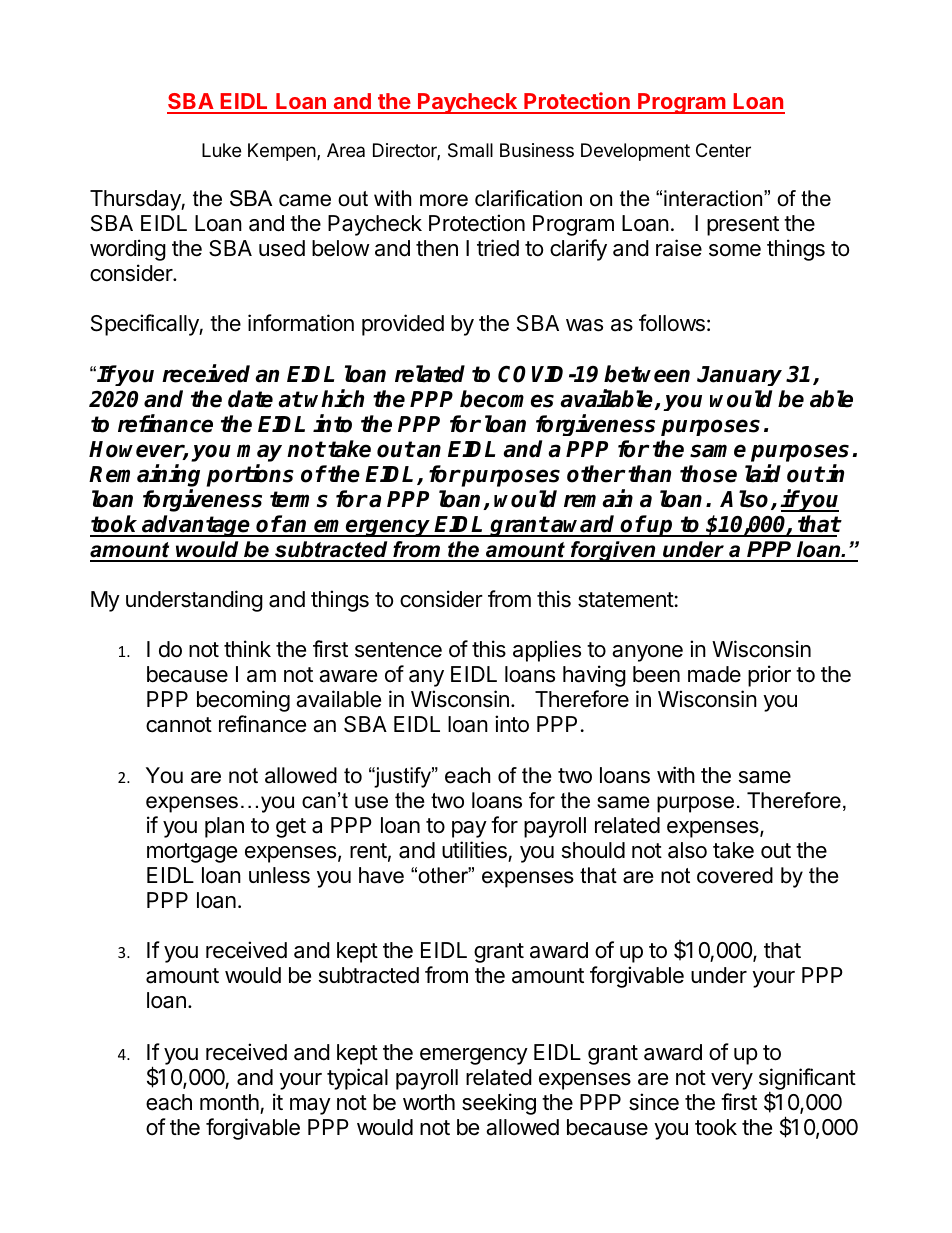 Image resolution: width=952 pixels, height=1233 pixels. I want to click on Luke, so click(221, 150).
